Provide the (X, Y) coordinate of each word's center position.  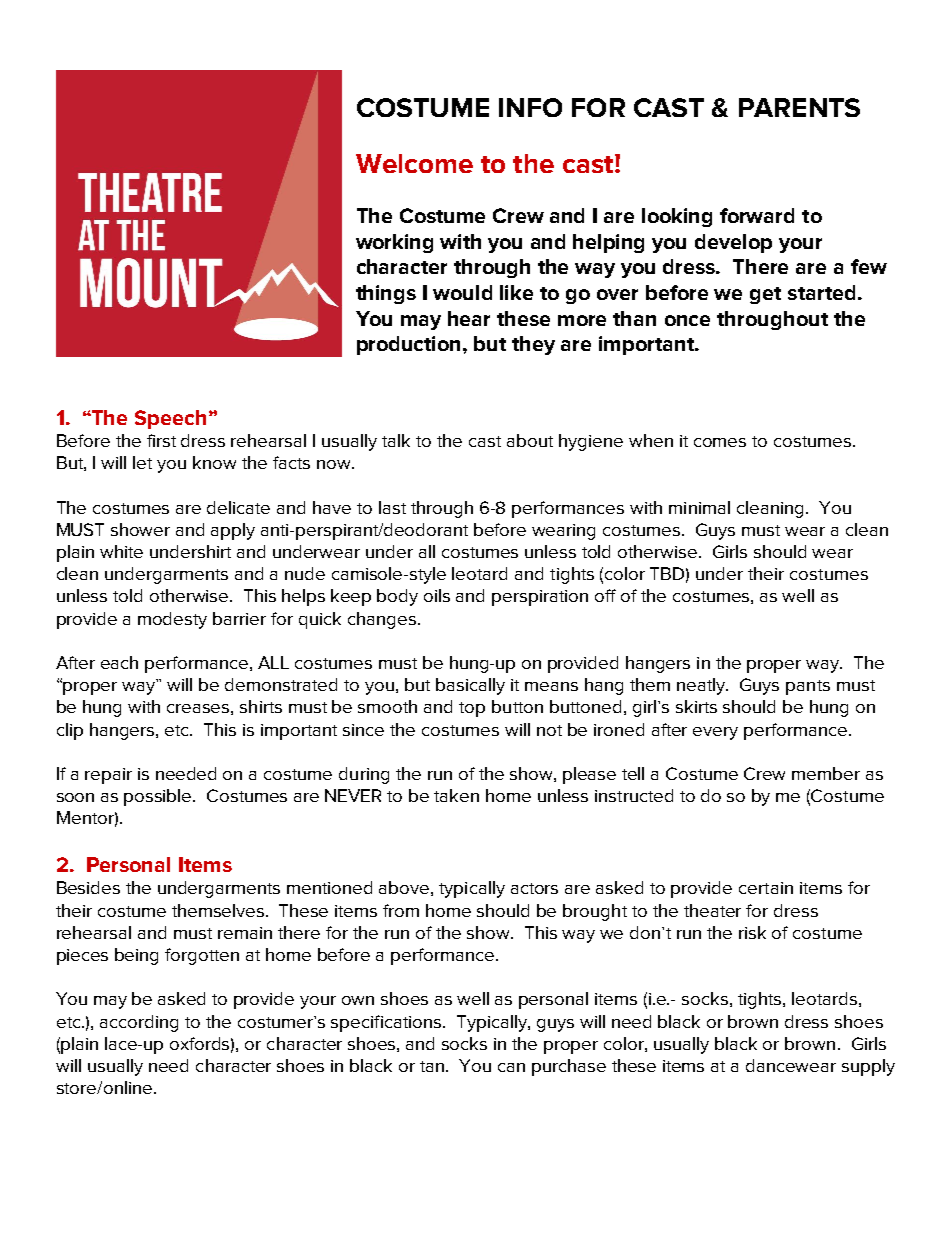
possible (159, 797)
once (687, 320)
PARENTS (799, 107)
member (826, 773)
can (511, 1067)
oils (437, 595)
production (410, 345)
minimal (699, 507)
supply (868, 1067)
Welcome (414, 163)
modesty (172, 620)
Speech (170, 419)
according (139, 1023)
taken (456, 795)
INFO (530, 107)
